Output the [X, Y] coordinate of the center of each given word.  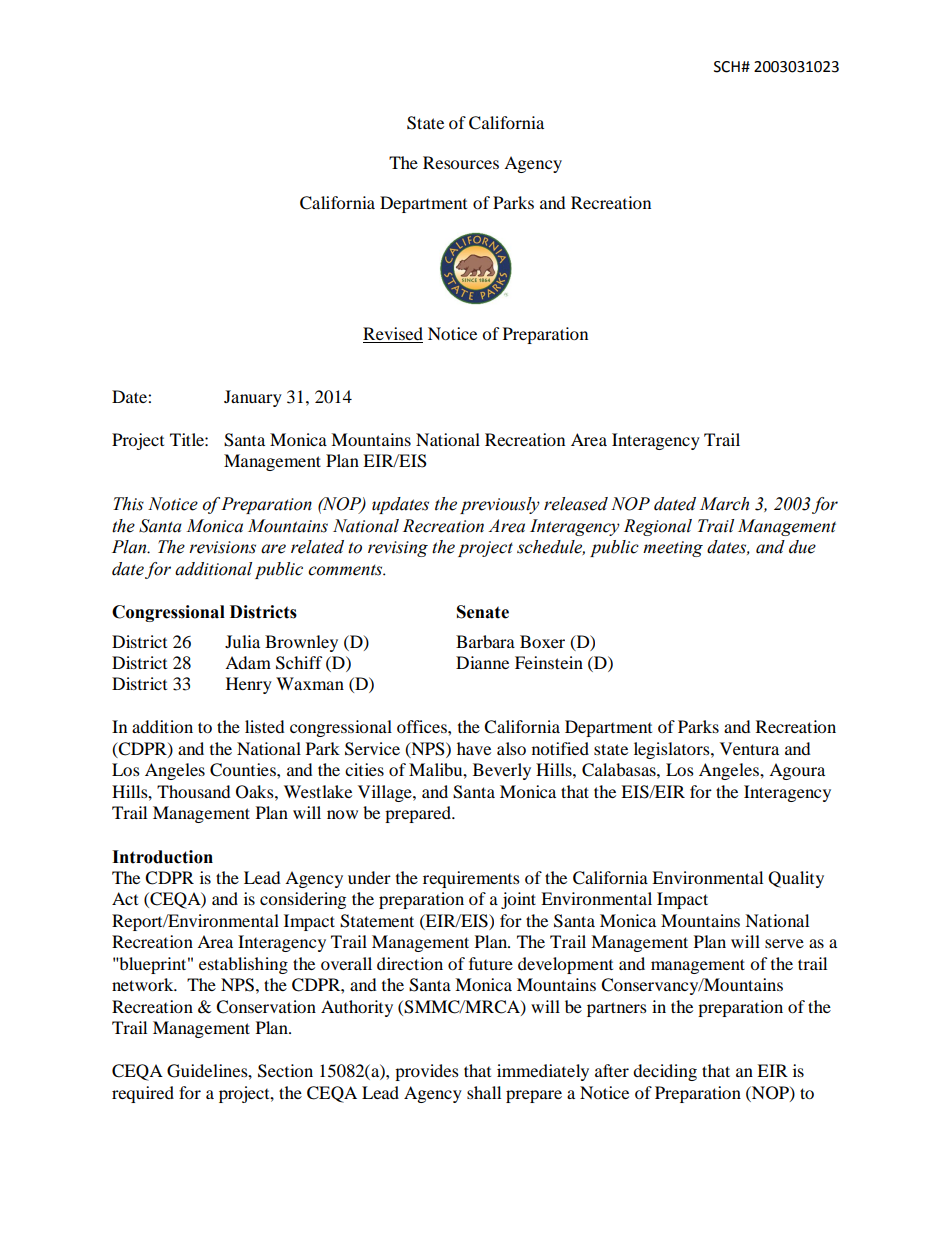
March [724, 504]
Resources [461, 162]
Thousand [193, 791]
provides [427, 1072]
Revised [393, 335]
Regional [658, 527]
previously [500, 505]
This [128, 504]
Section [285, 1071]
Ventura [749, 748]
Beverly [502, 771]
